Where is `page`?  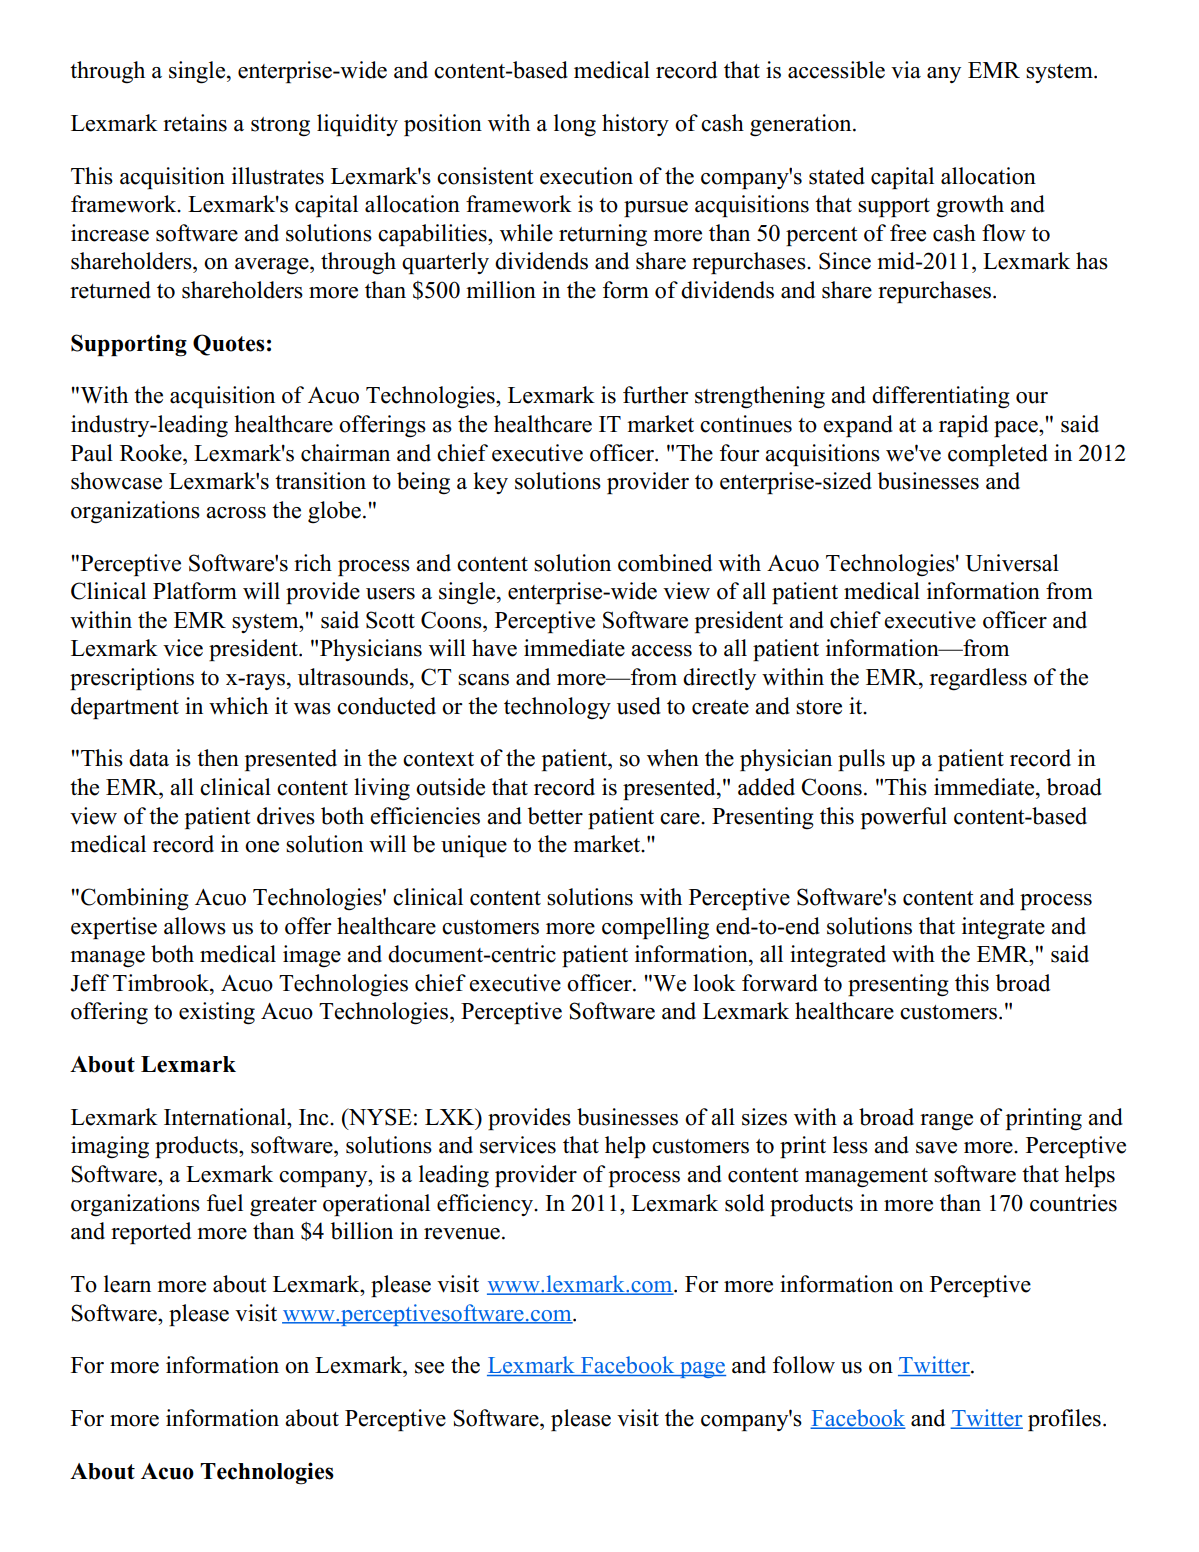
page is located at coordinates (702, 1370).
